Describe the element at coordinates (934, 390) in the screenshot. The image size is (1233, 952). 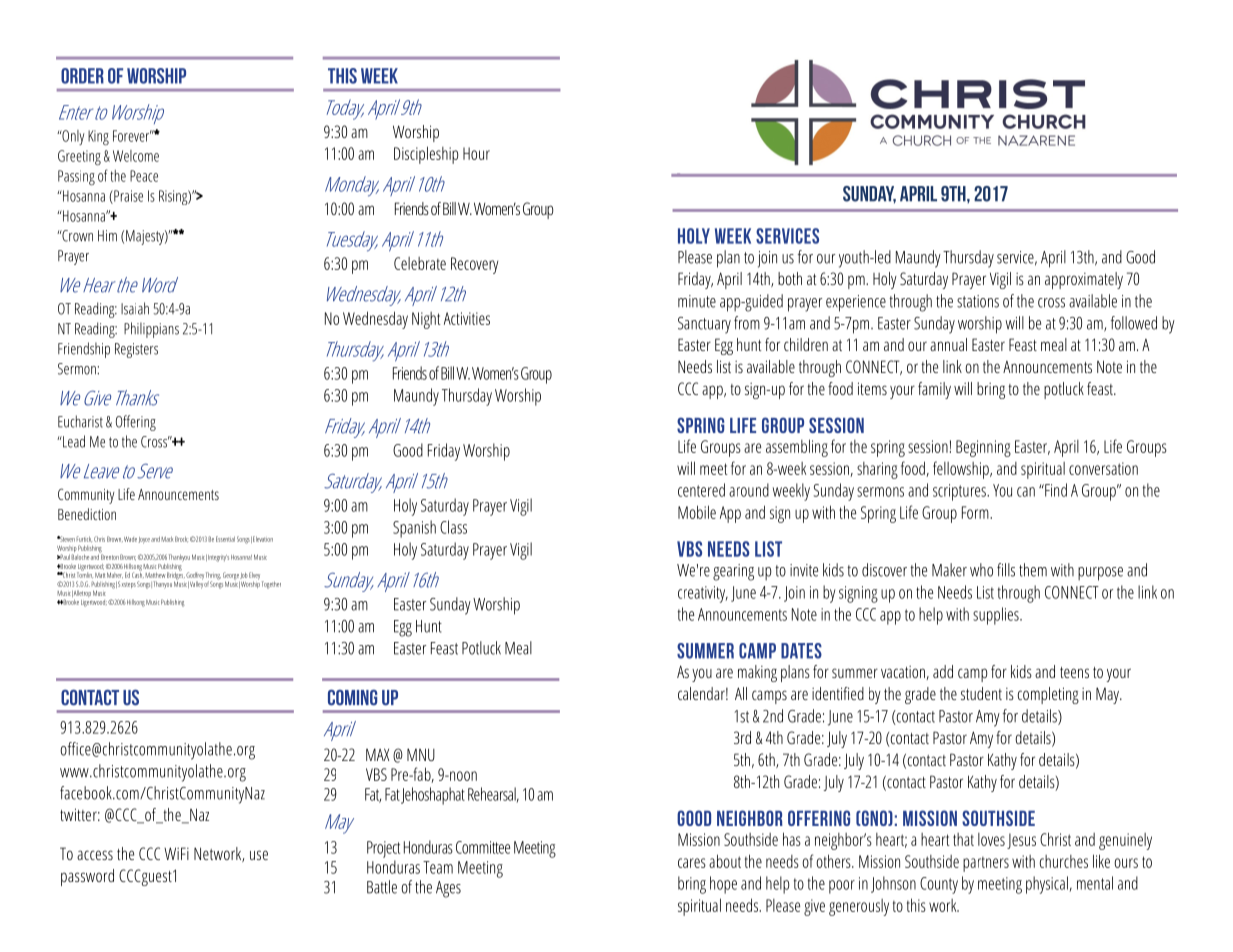
I see `family` at that location.
